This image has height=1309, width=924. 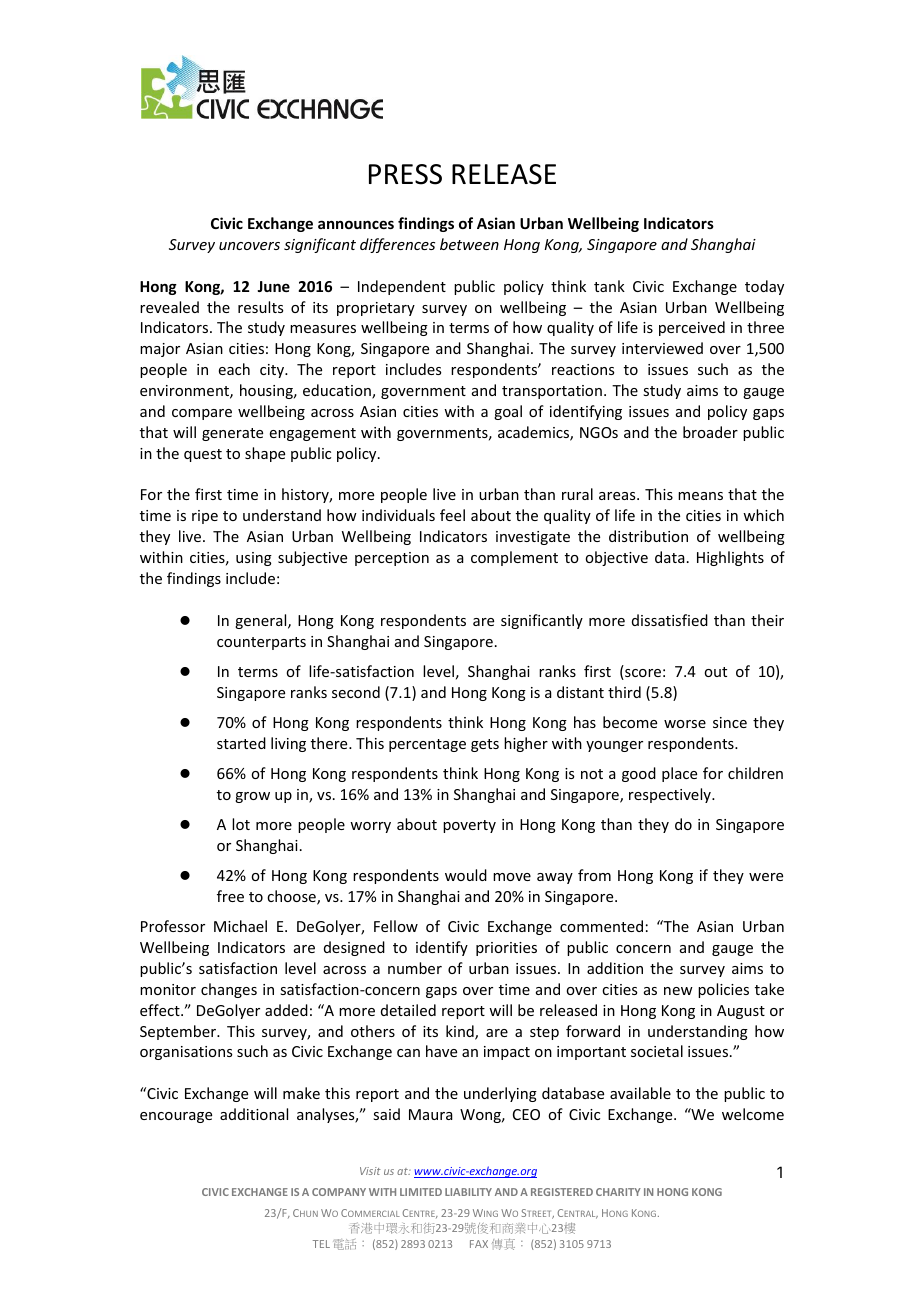 I want to click on COMPANY, so click(x=339, y=1192).
